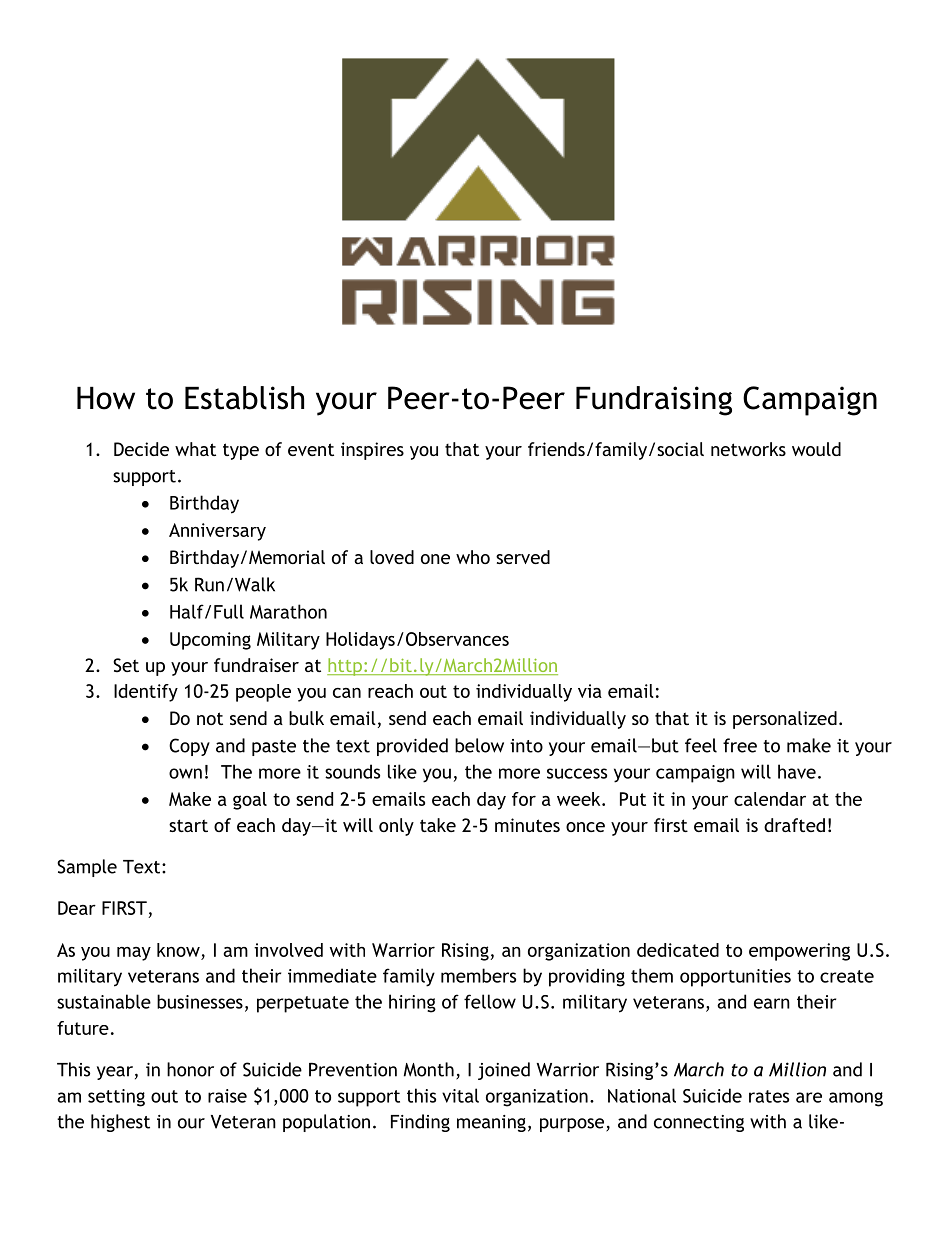 Image resolution: width=952 pixels, height=1233 pixels. Describe the element at coordinates (473, 557) in the screenshot. I see `who` at that location.
